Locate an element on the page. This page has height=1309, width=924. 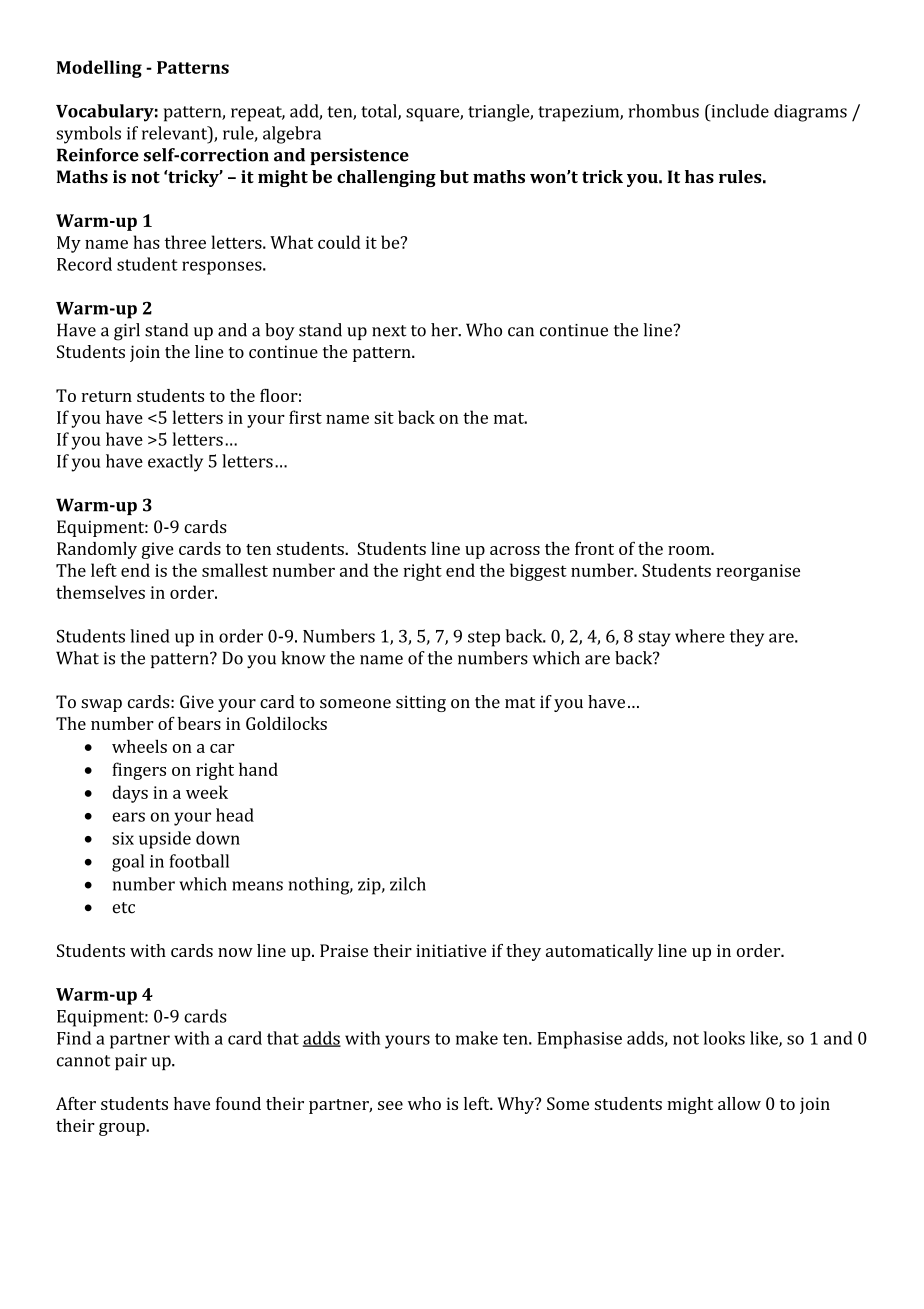
pair is located at coordinates (131, 1062).
